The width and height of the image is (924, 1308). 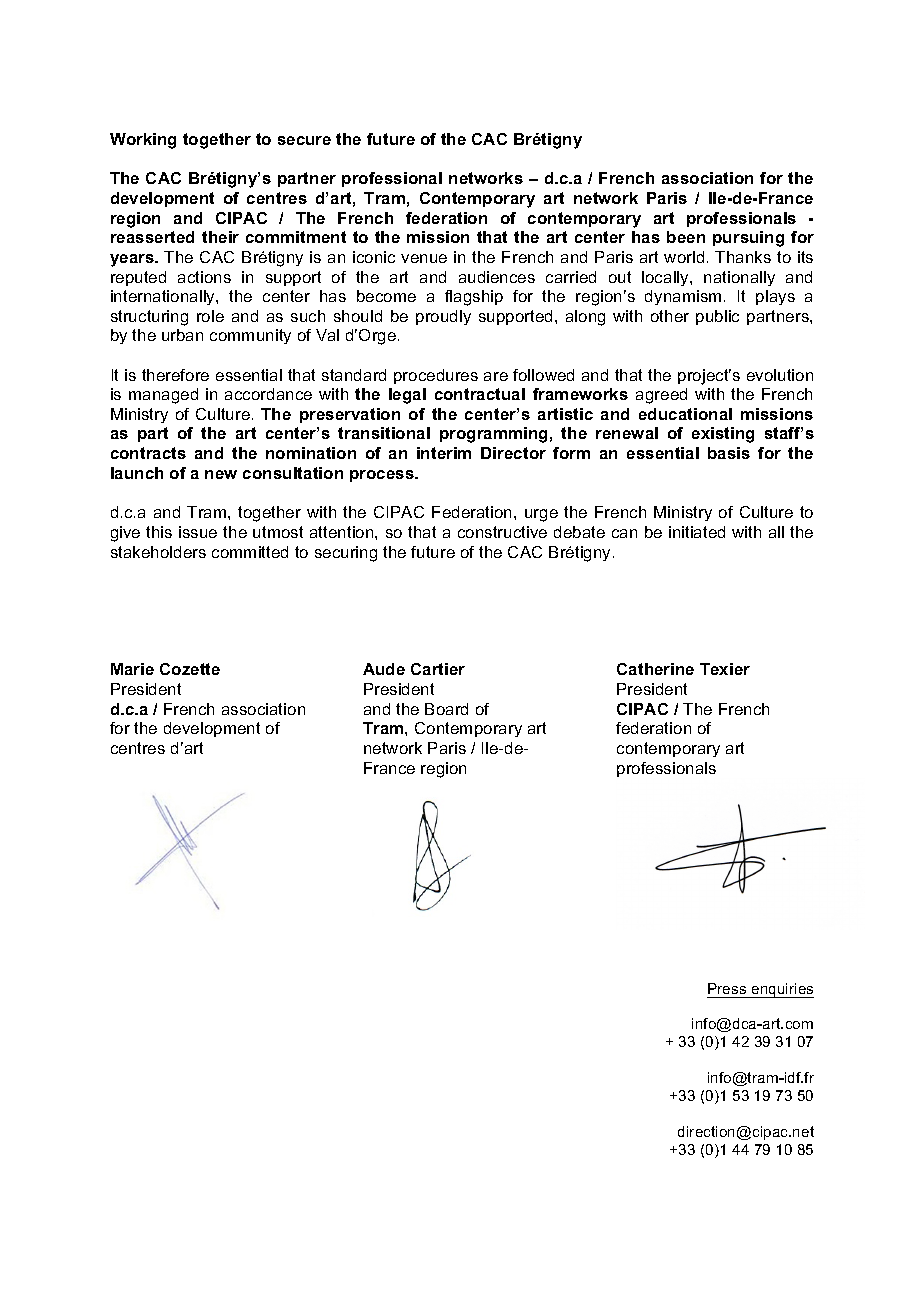 I want to click on programming, so click(x=493, y=435).
